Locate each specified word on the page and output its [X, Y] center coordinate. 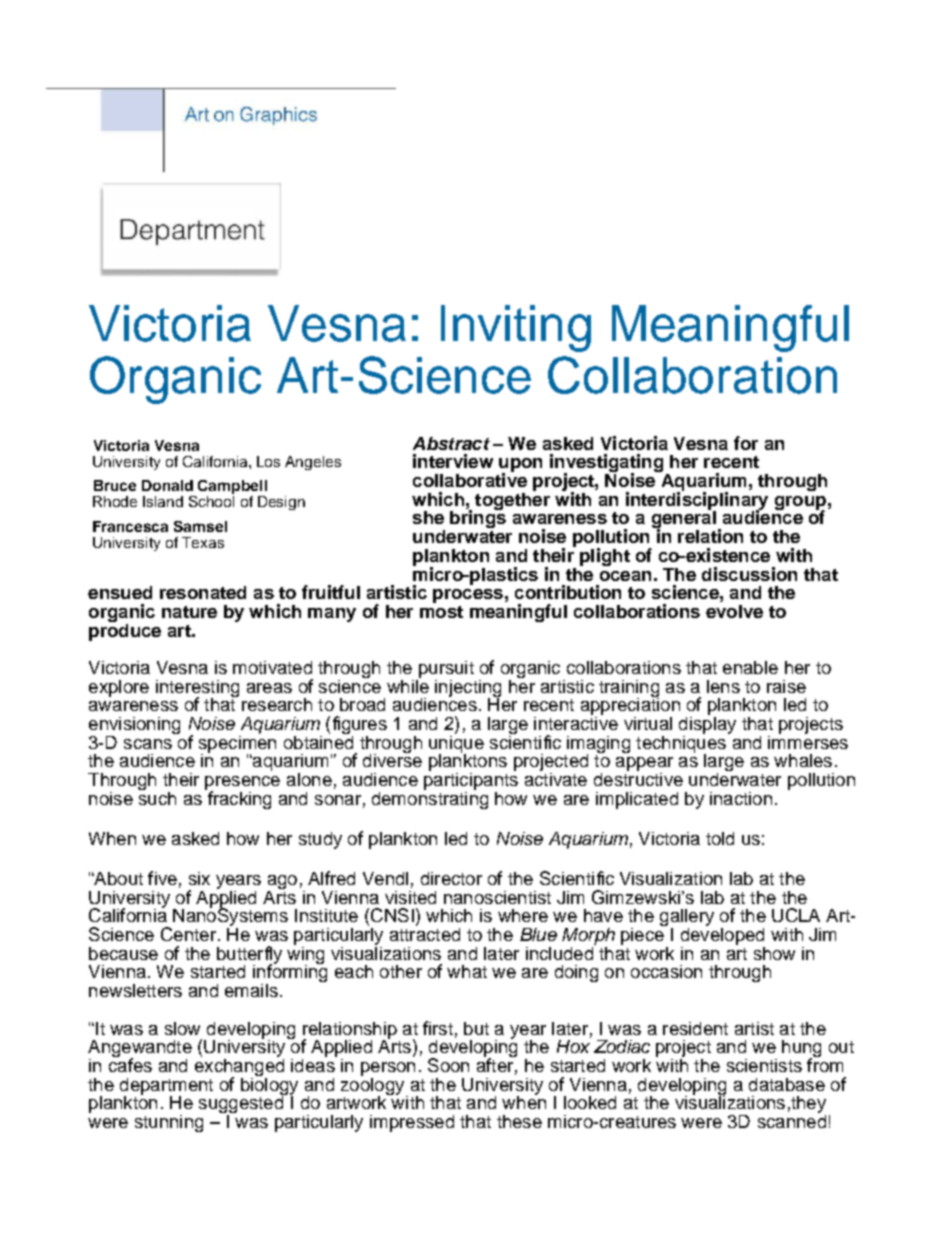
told [720, 838]
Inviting [516, 328]
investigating [606, 464]
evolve [734, 611]
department [166, 1087]
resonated [203, 592]
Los [268, 461]
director [451, 878]
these [519, 1121]
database [787, 1084]
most [441, 612]
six [199, 878]
